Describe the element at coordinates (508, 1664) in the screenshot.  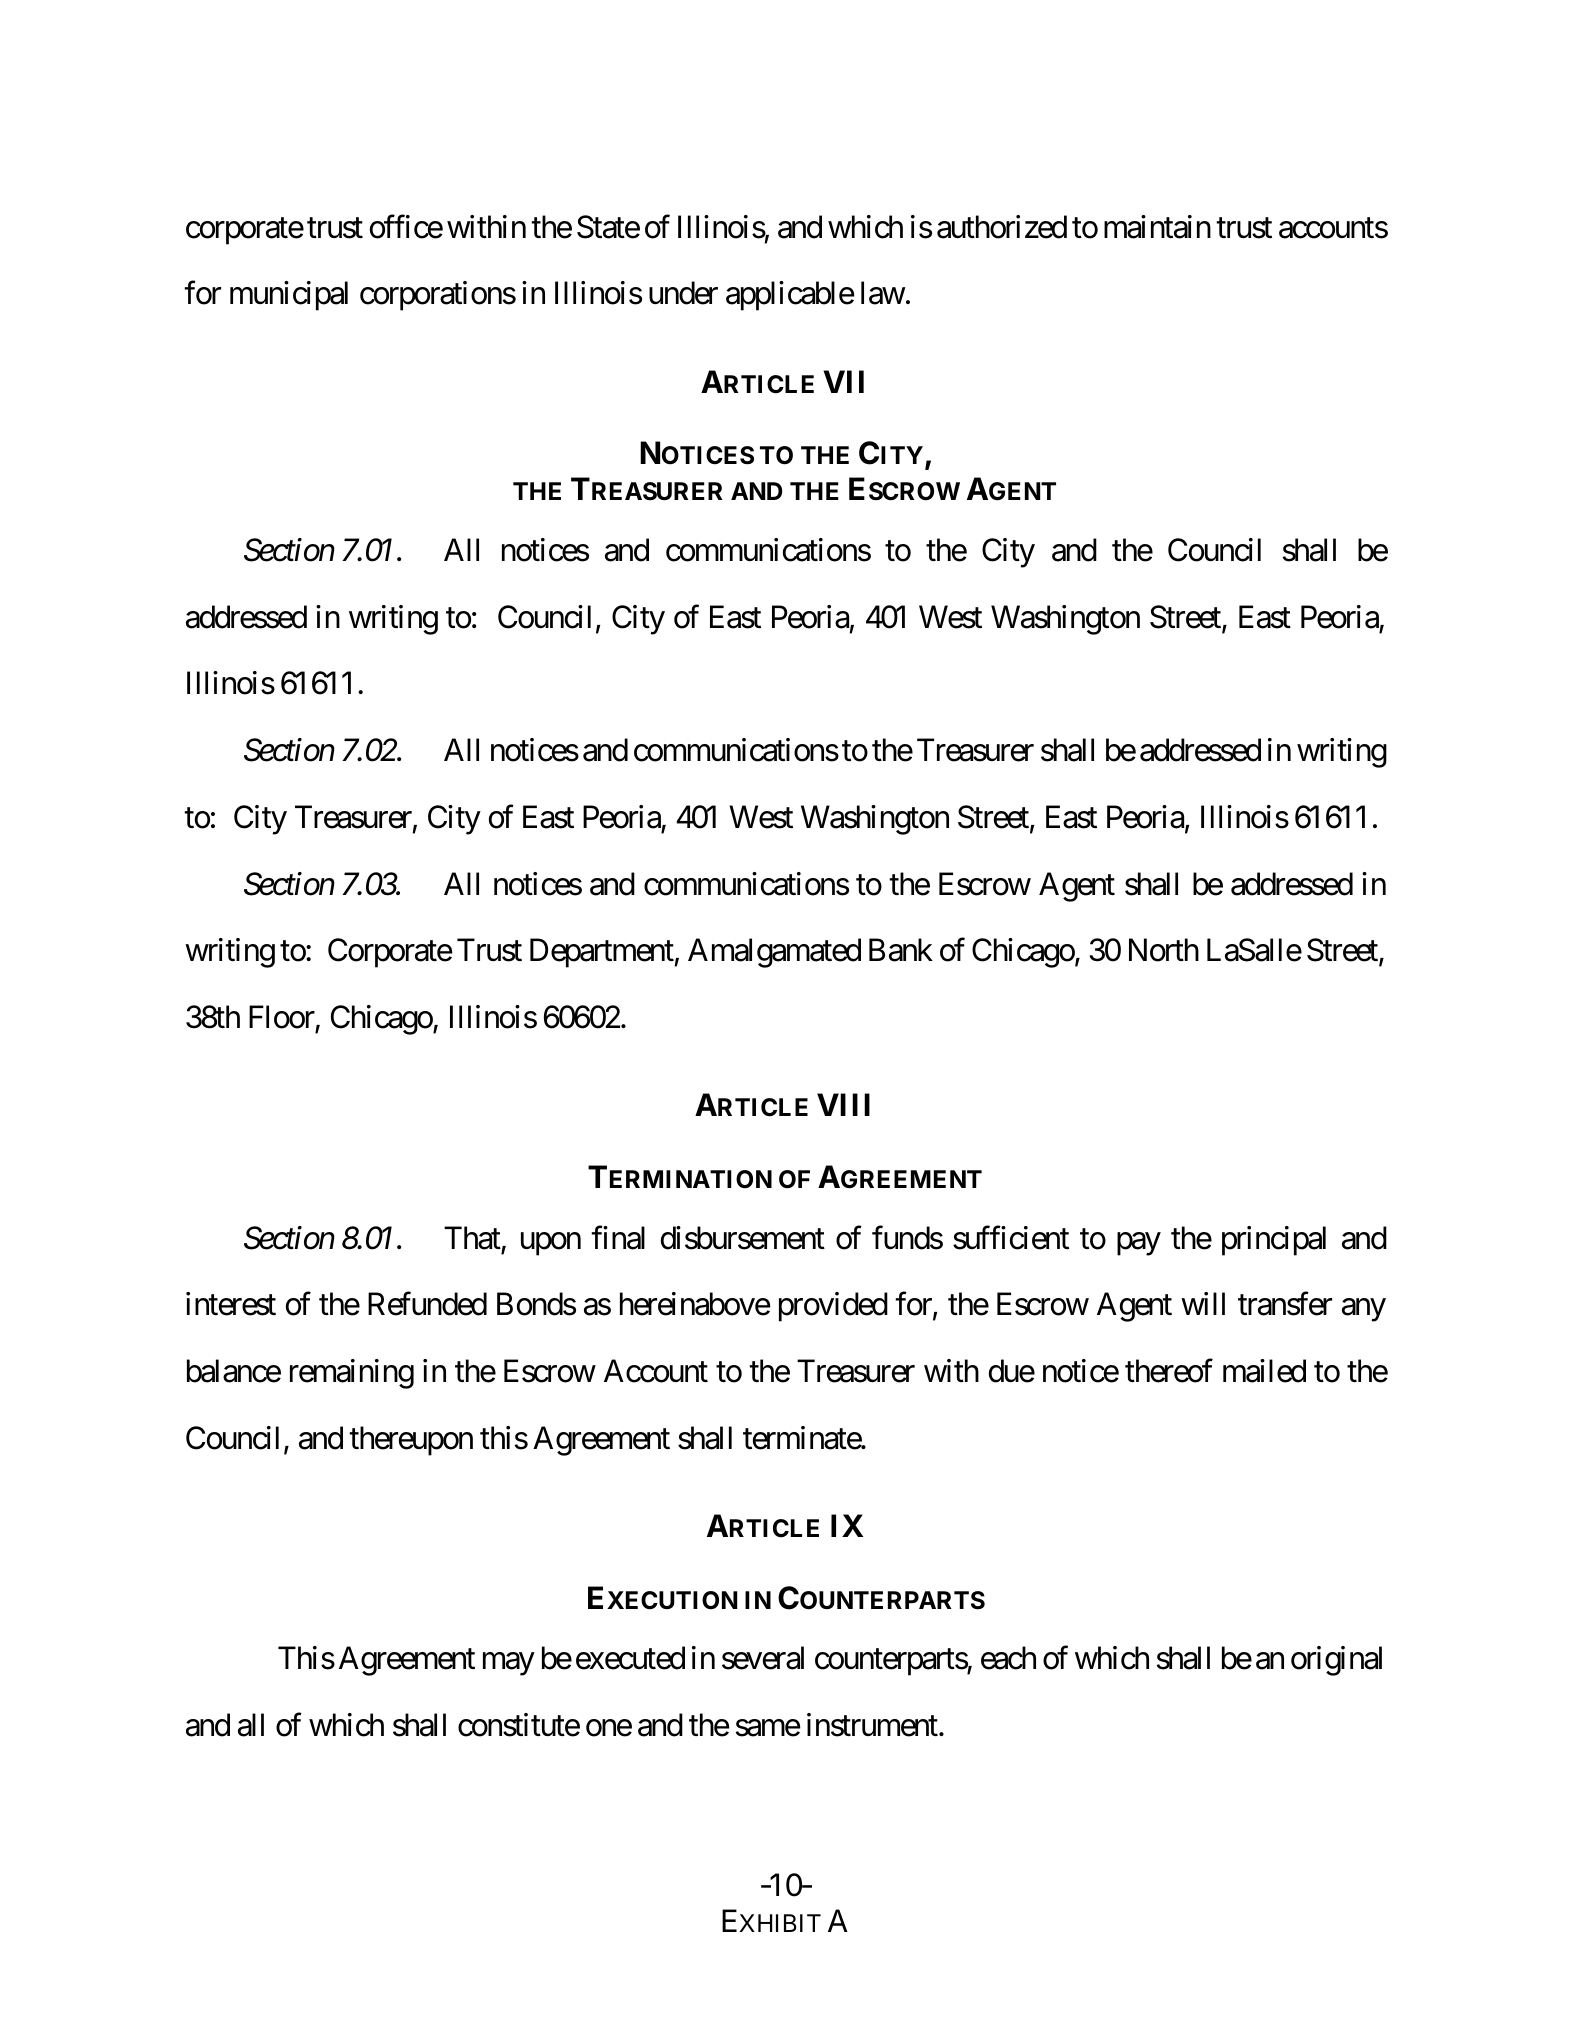
I see `may` at that location.
